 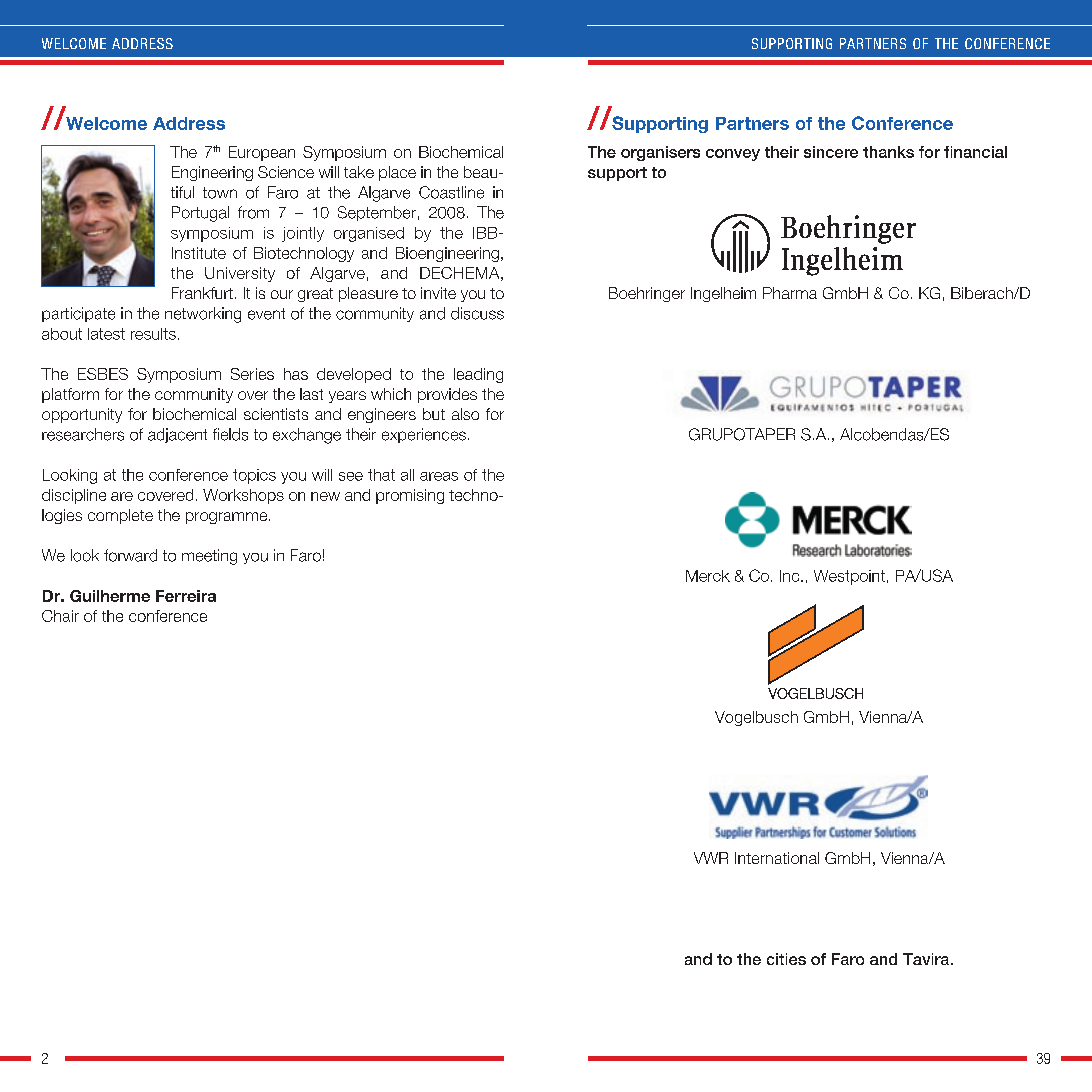 I want to click on leading, so click(x=478, y=375).
